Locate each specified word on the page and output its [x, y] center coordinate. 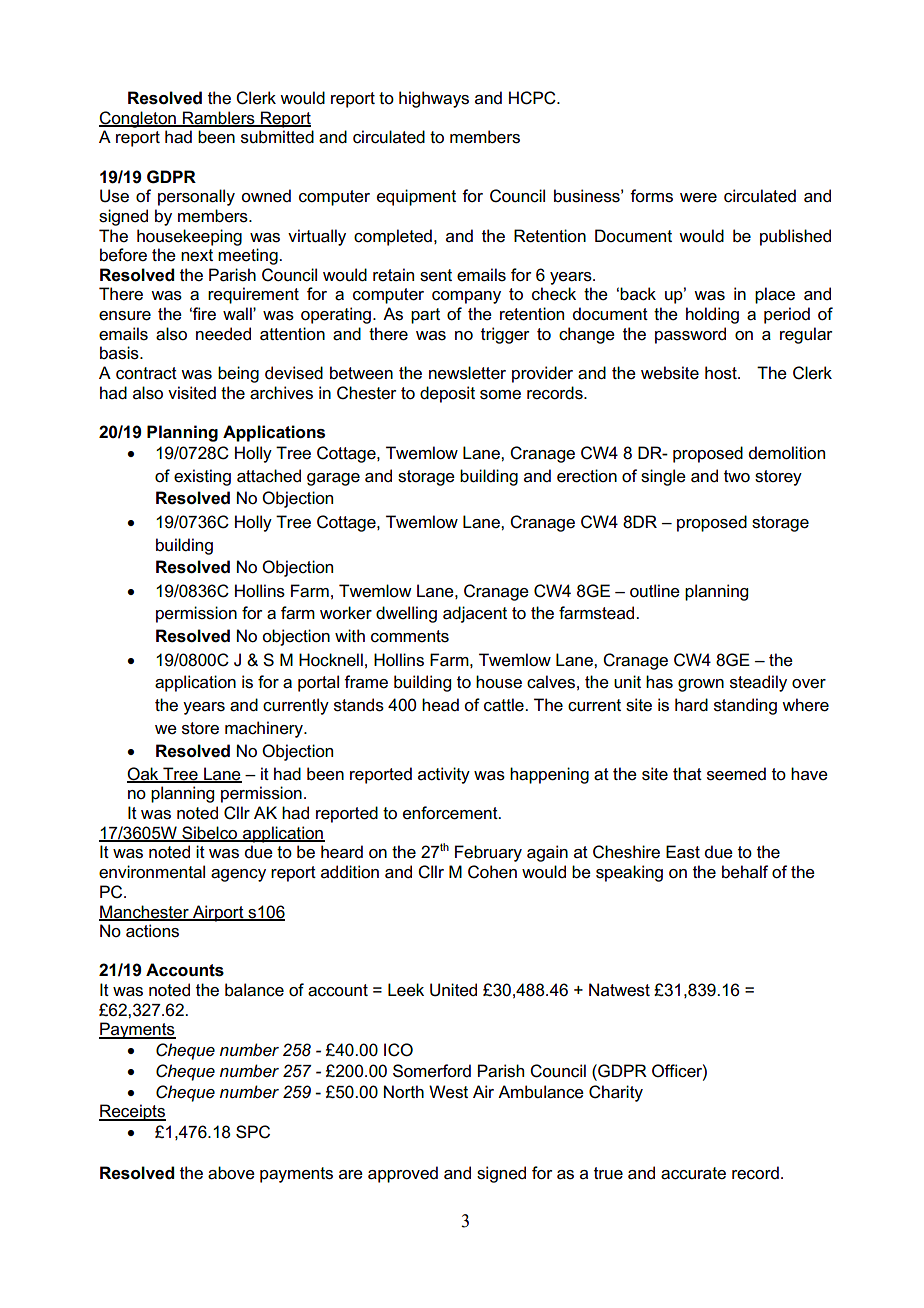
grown [701, 685]
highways [434, 99]
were [698, 198]
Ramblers [219, 118]
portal [318, 683]
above [231, 1173]
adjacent [475, 614]
